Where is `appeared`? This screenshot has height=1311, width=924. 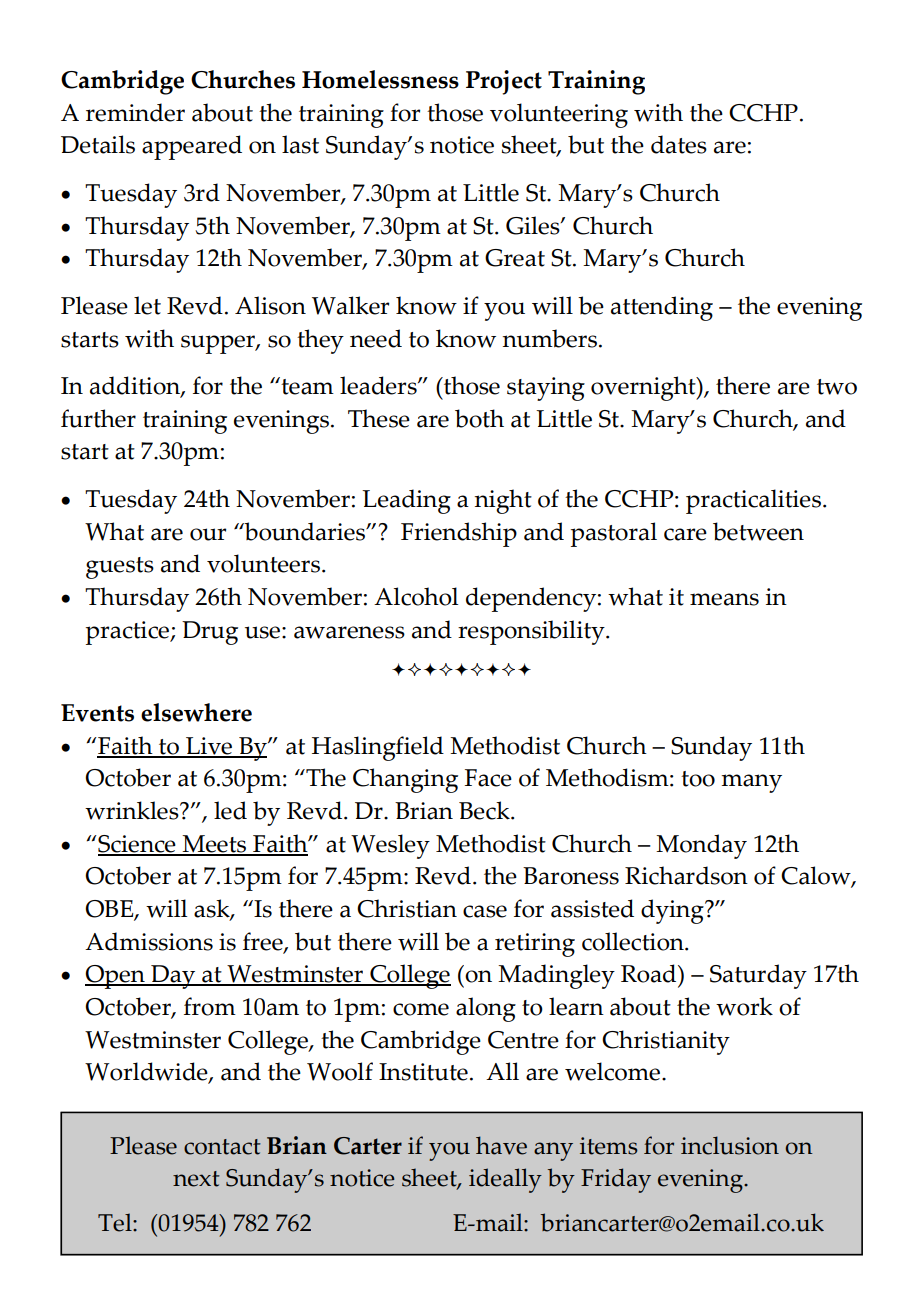
appeared is located at coordinates (192, 147).
